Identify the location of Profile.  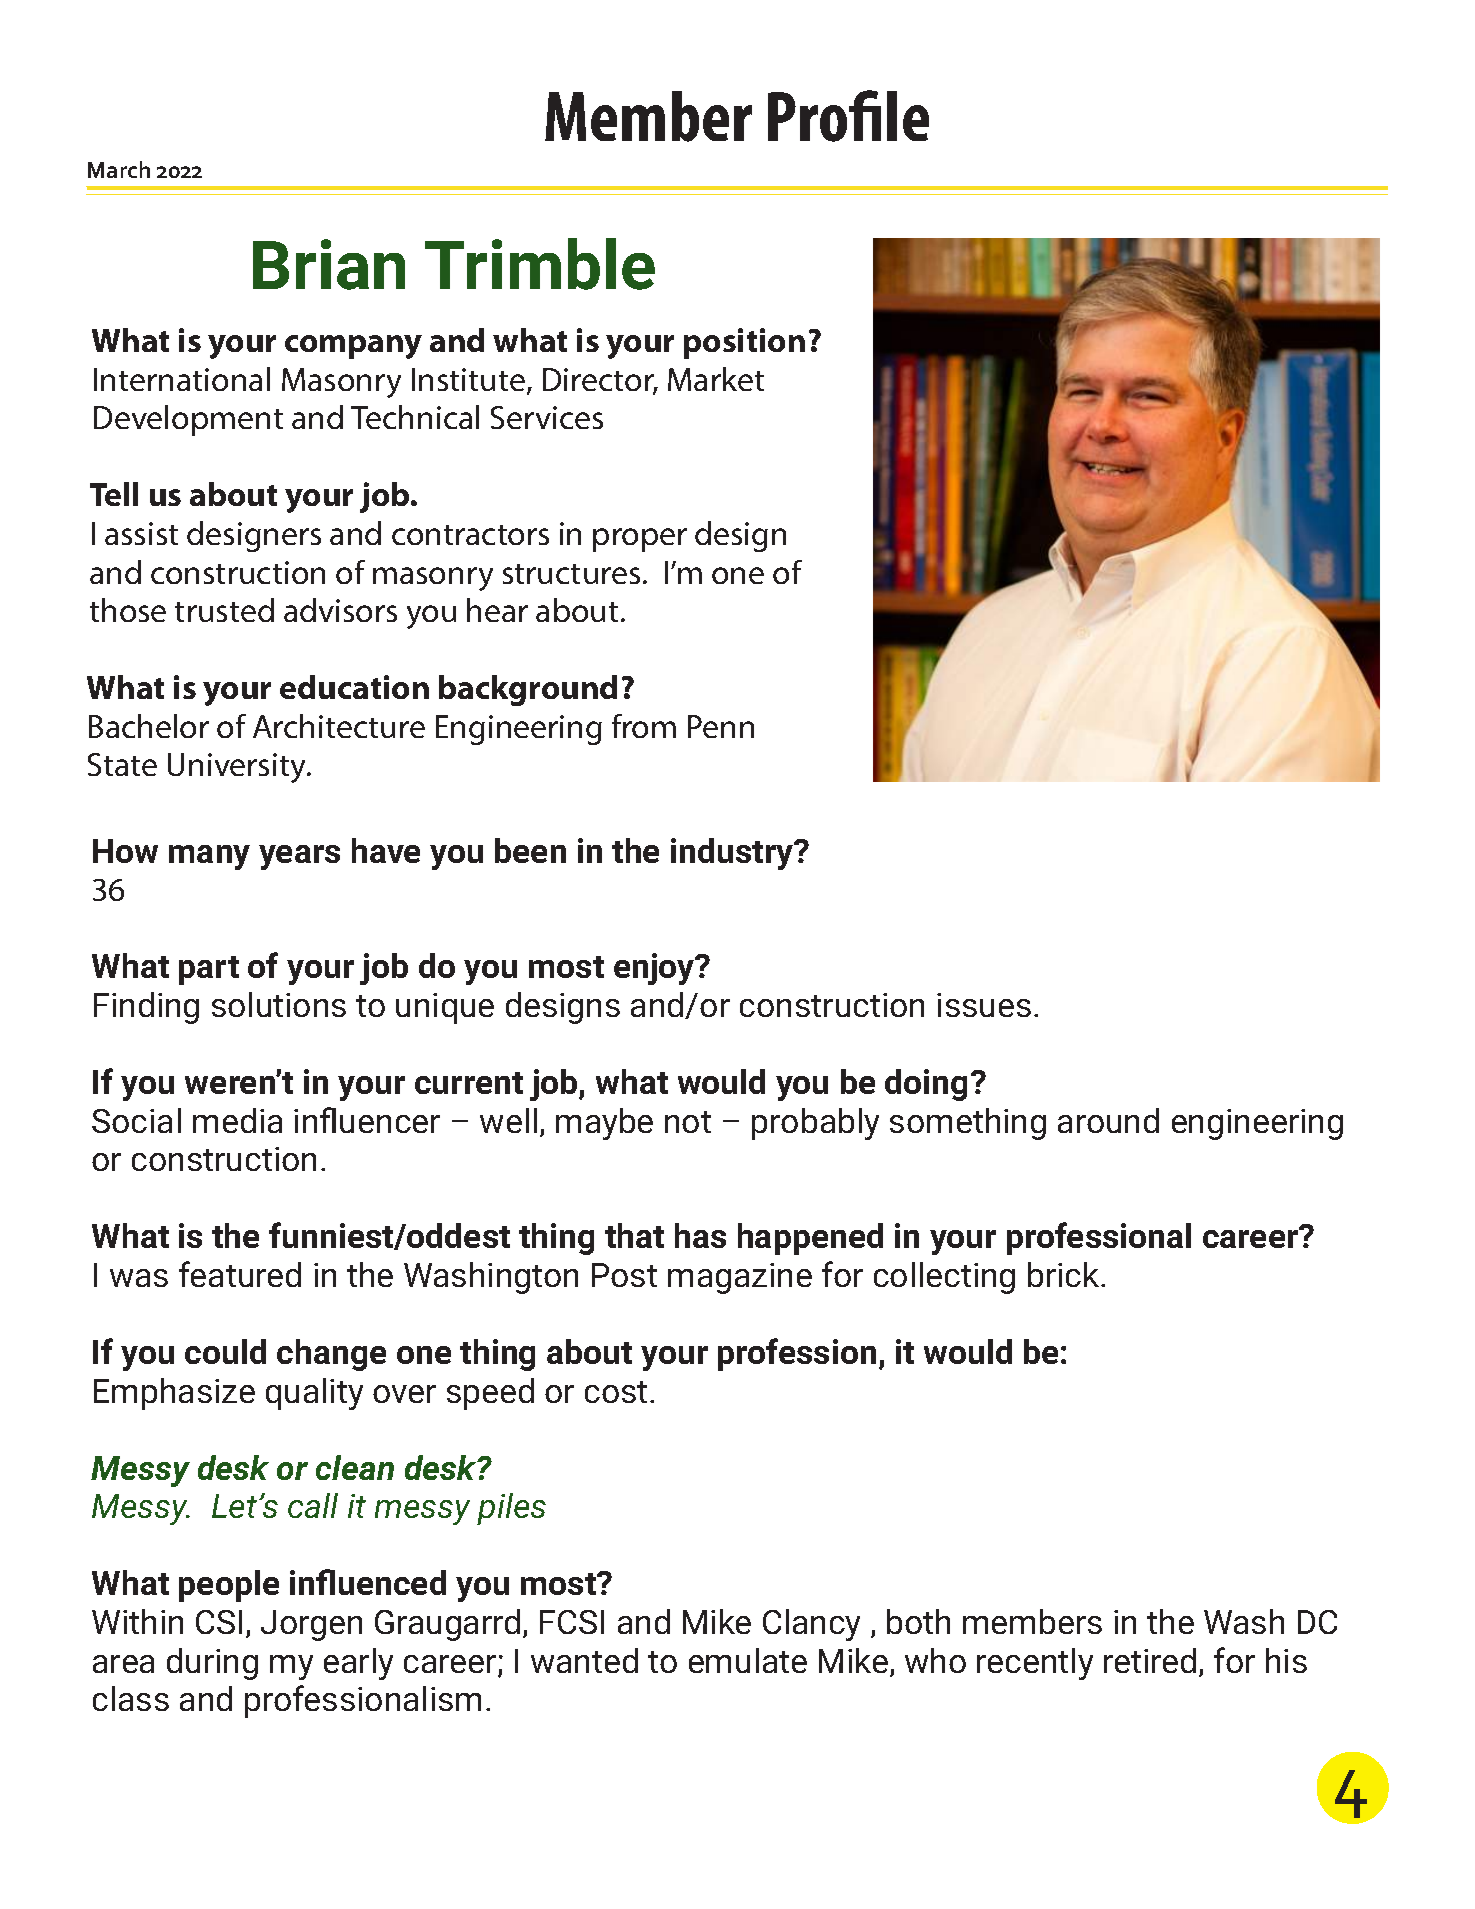
(848, 116).
